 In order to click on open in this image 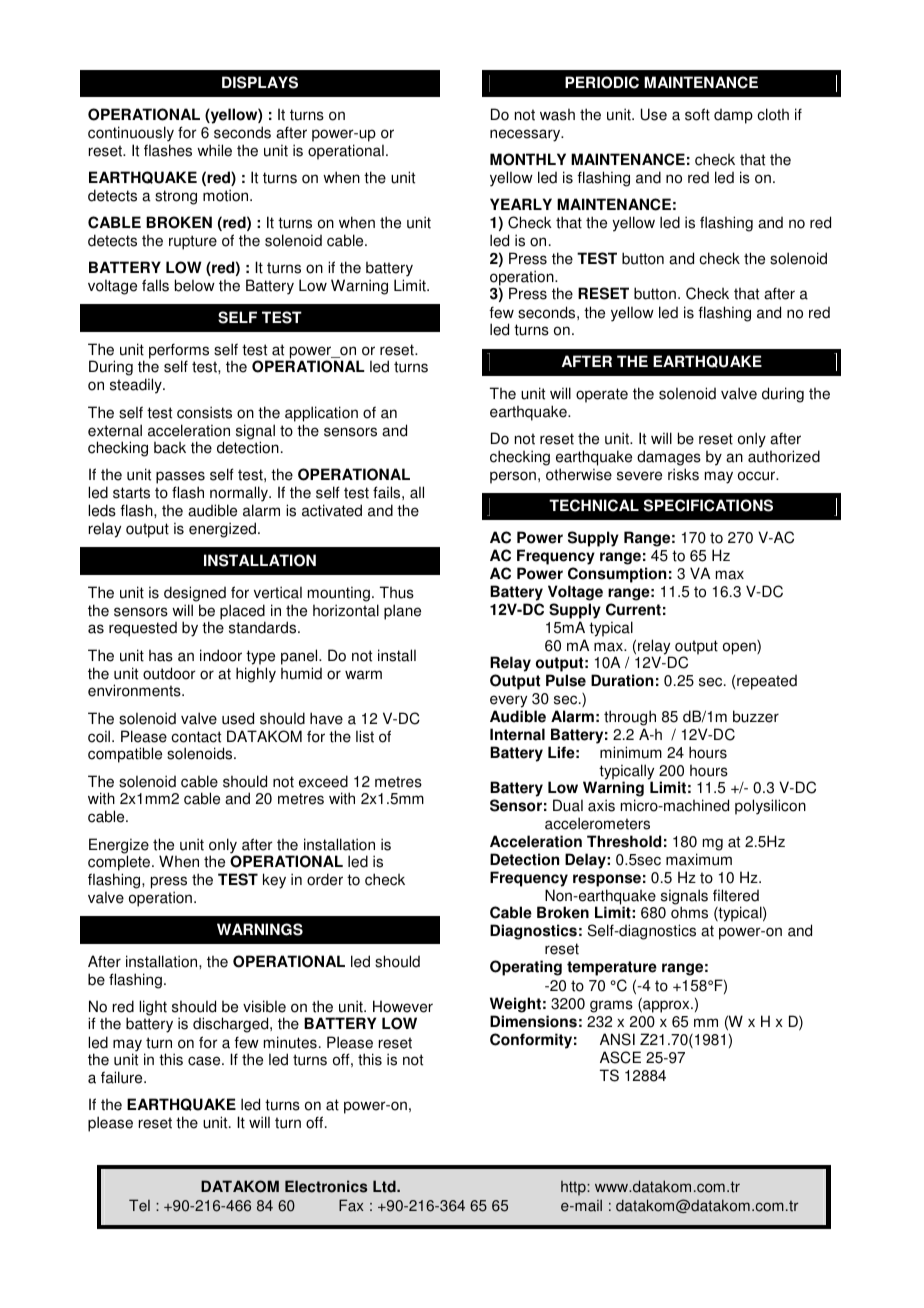, I will do `click(740, 647)`.
